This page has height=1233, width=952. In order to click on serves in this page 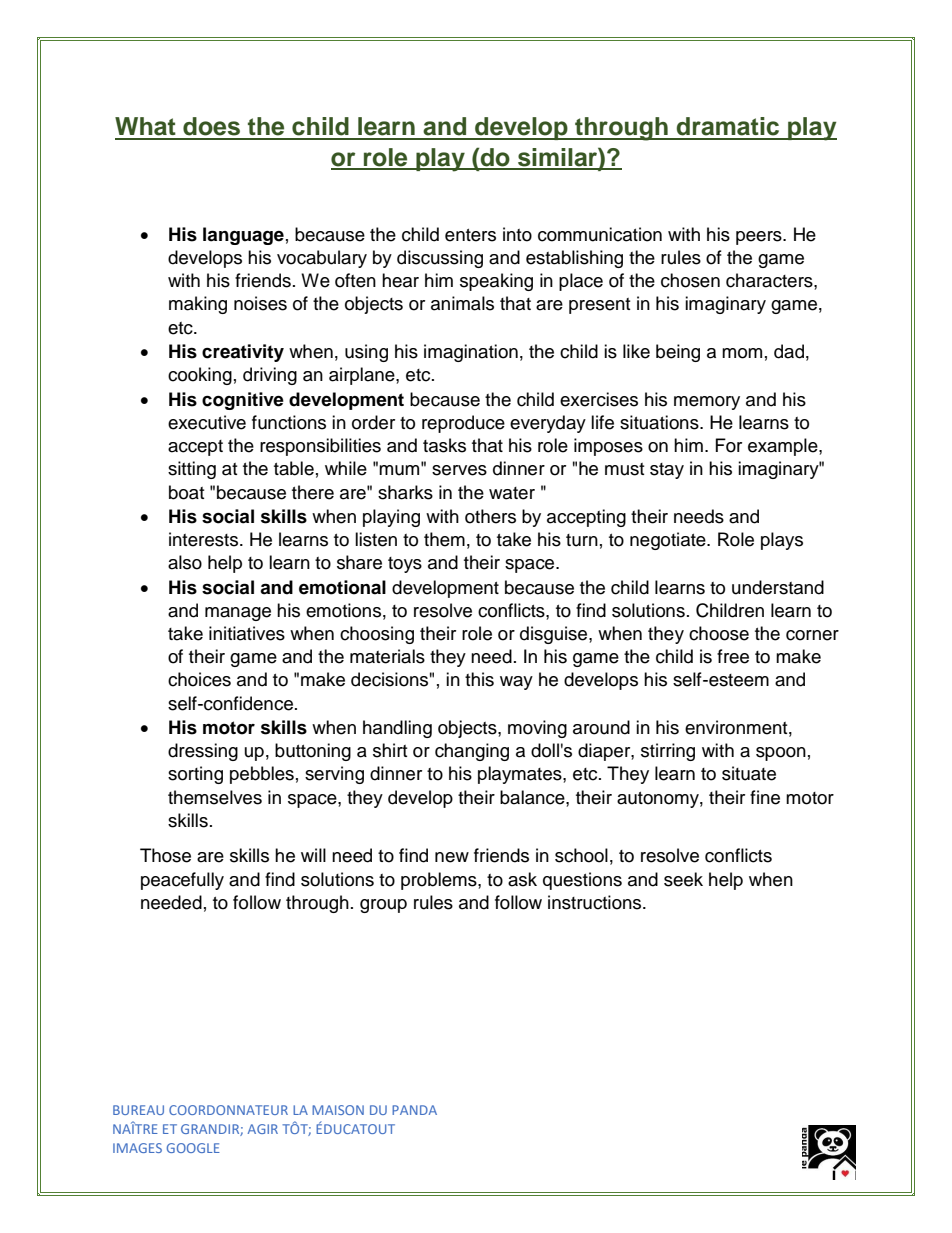, I will do `click(459, 470)`.
